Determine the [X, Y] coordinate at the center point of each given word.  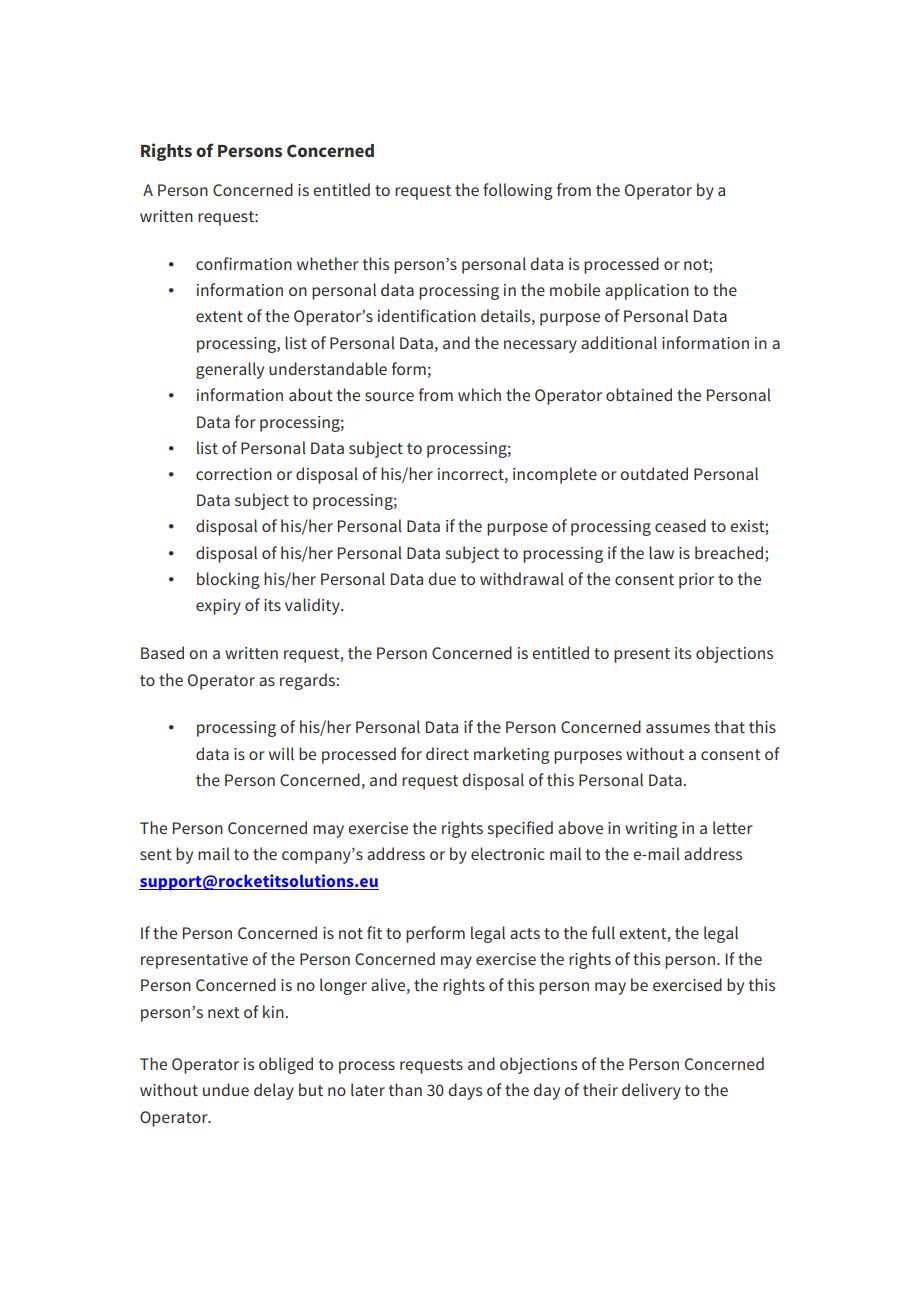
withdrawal [522, 578]
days [465, 1091]
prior [696, 581]
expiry [218, 607]
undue [226, 1089]
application [647, 291]
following [518, 191]
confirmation [244, 263]
